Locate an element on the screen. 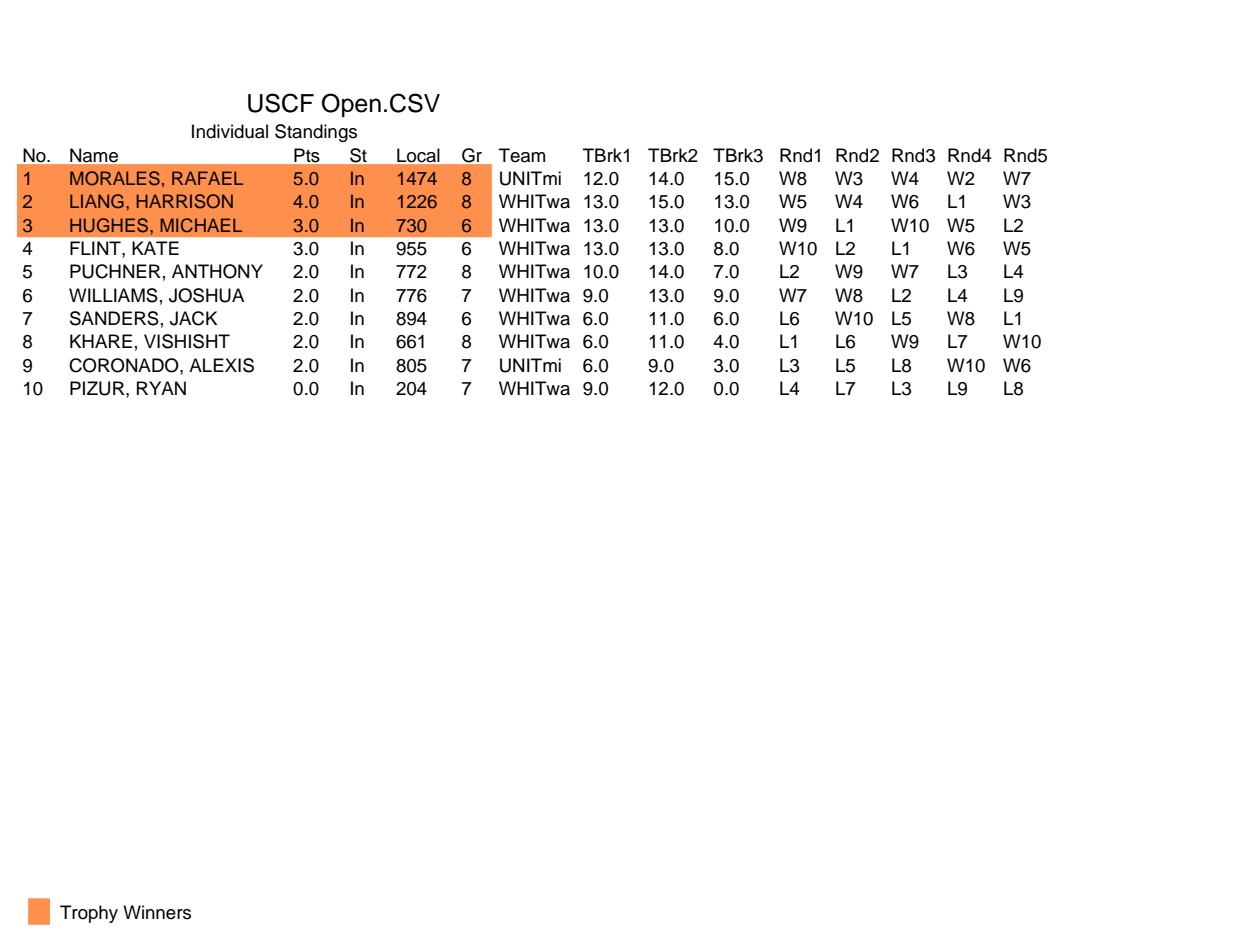 The height and width of the screenshot is (952, 1233). KHARE is located at coordinates (101, 341).
